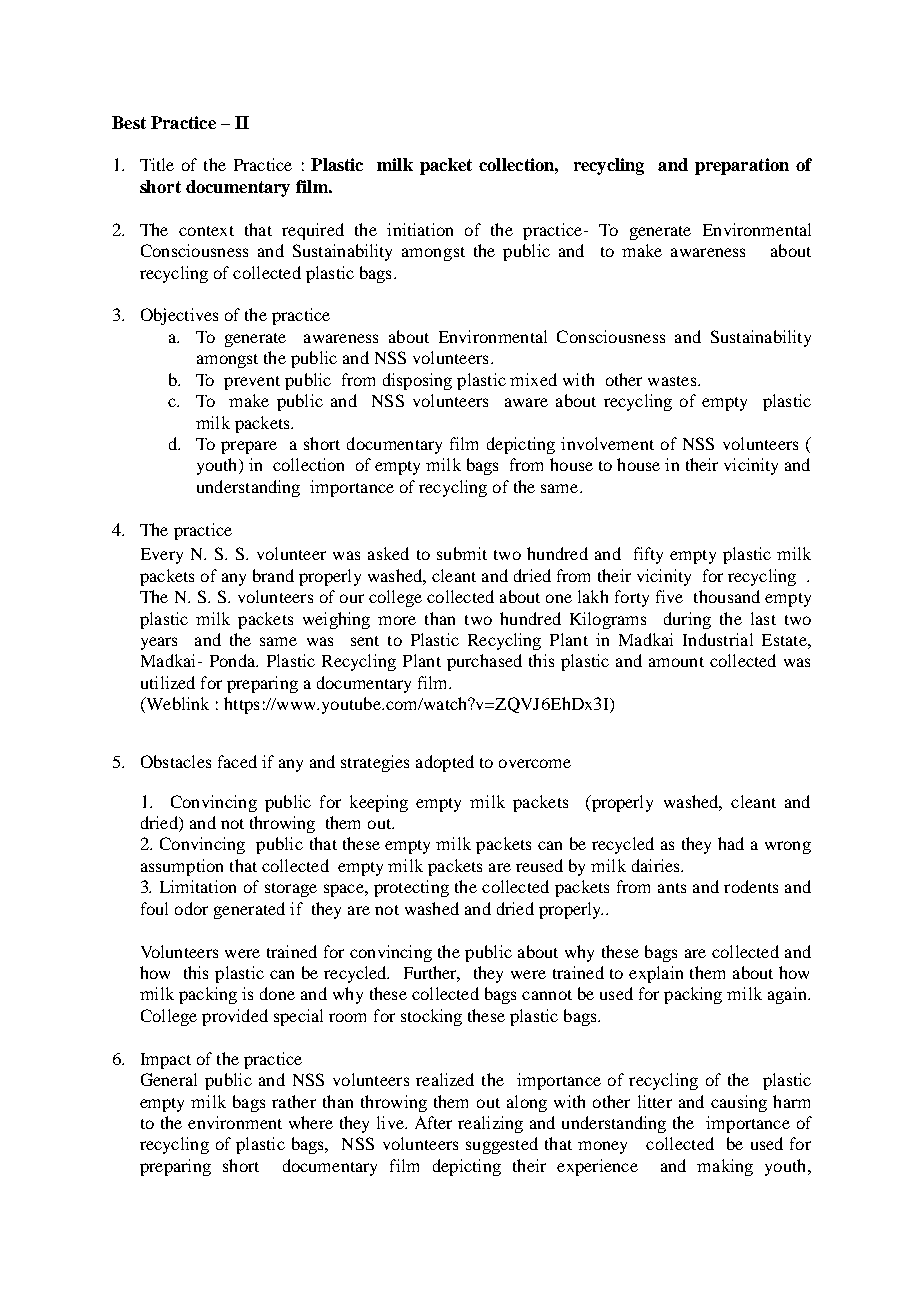 Image resolution: width=924 pixels, height=1307 pixels. What do you see at coordinates (420, 229) in the screenshot?
I see `initiation` at bounding box center [420, 229].
